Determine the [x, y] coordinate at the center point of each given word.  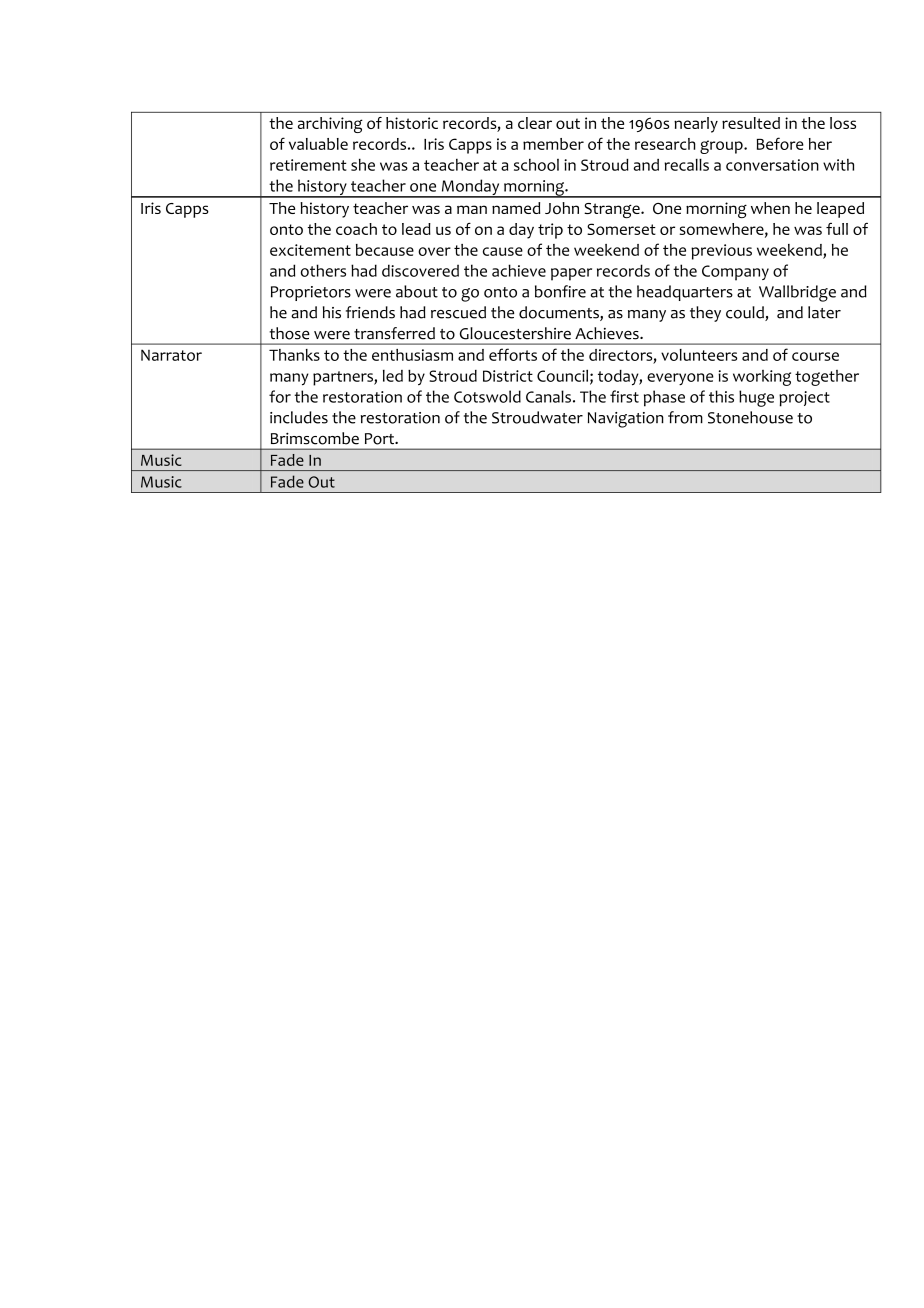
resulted [751, 123]
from [685, 417]
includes [299, 417]
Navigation [626, 420]
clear [535, 123]
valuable [318, 144]
